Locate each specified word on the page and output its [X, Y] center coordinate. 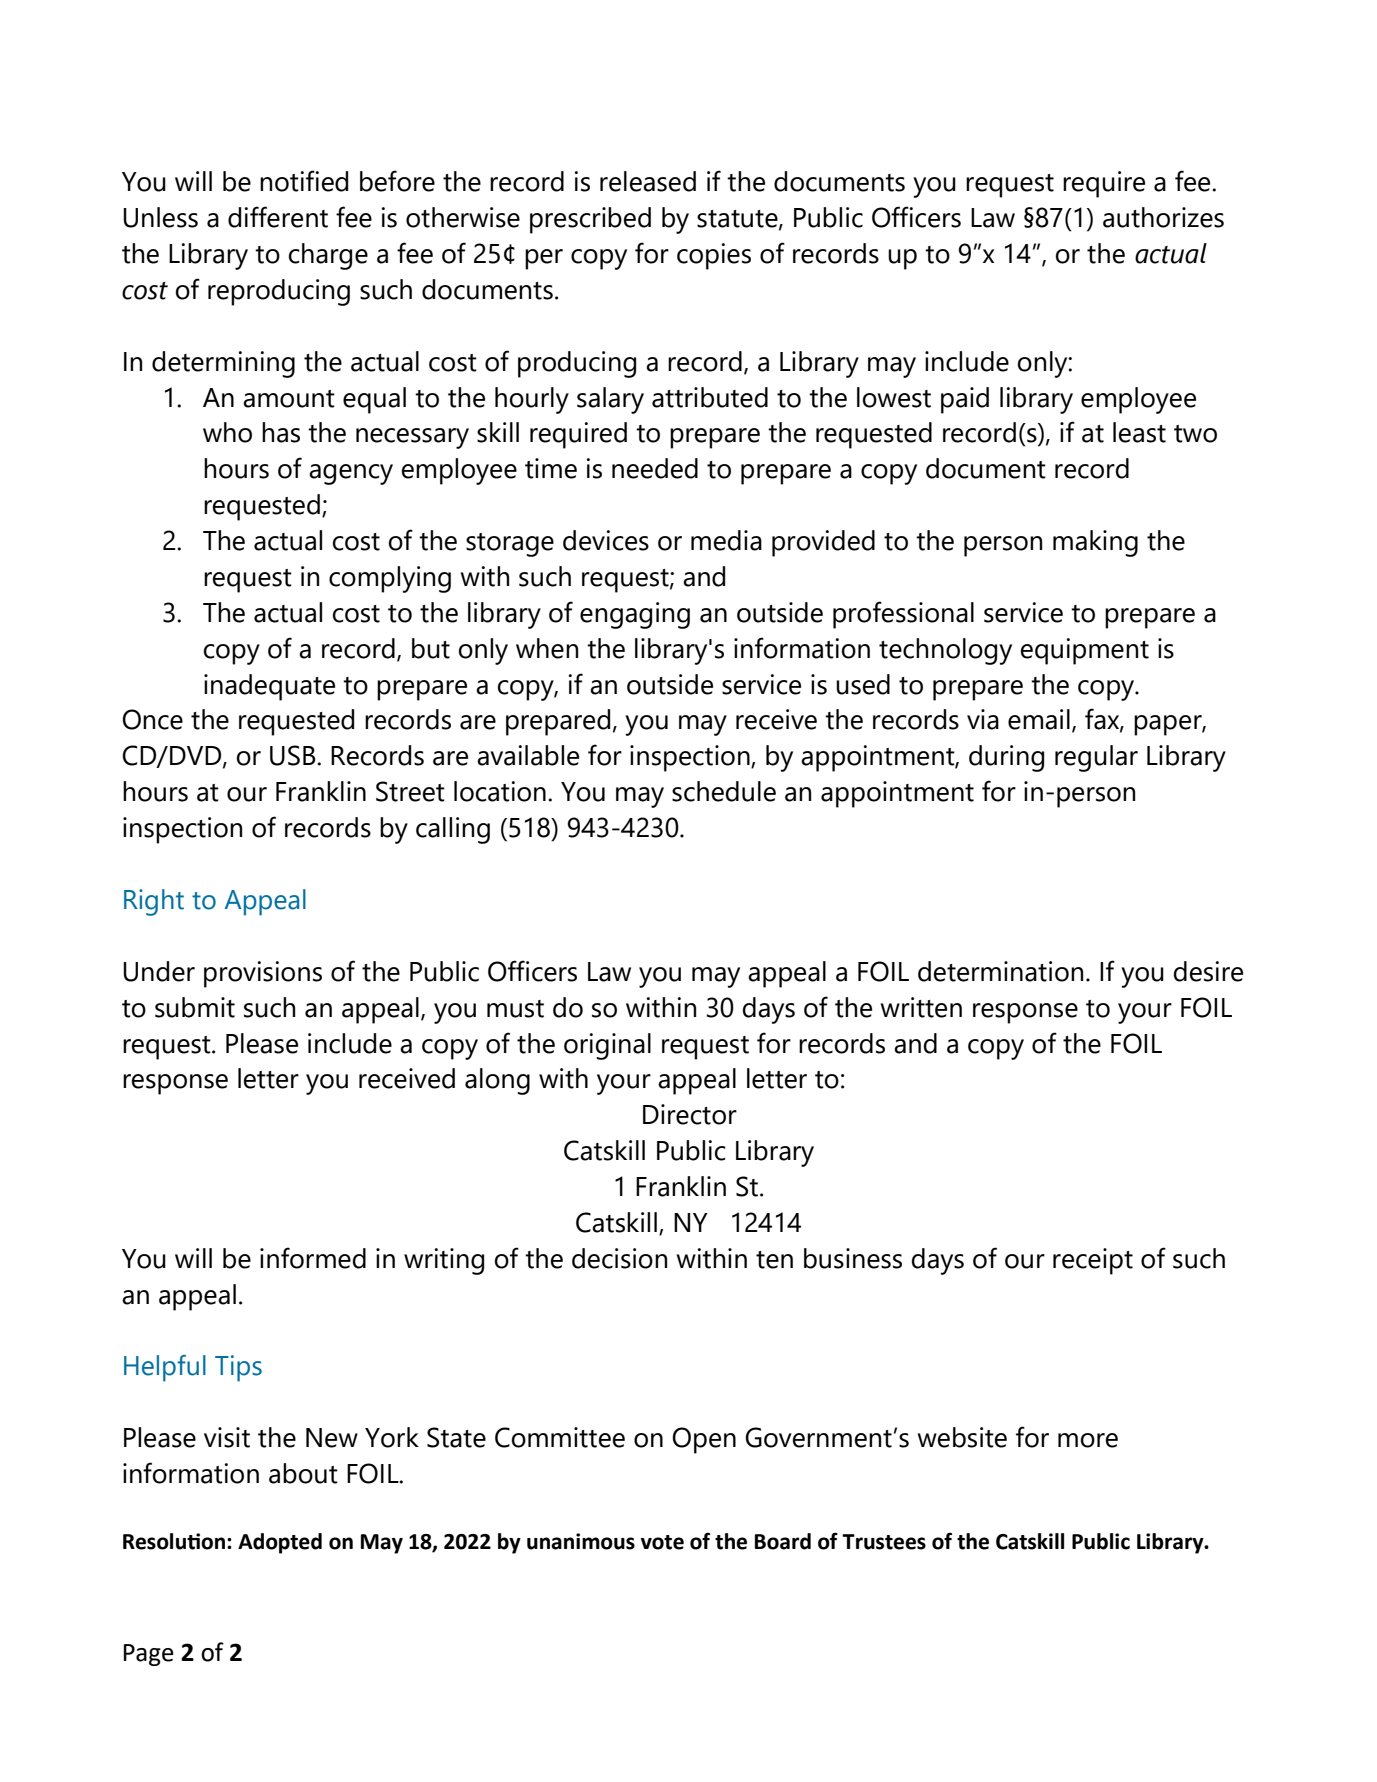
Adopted [280, 1543]
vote [662, 1542]
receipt [1093, 1261]
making [1095, 543]
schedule [724, 791]
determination [1000, 971]
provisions [263, 974]
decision [619, 1258]
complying [390, 579]
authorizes [1163, 217]
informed [313, 1258]
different [278, 217]
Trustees [884, 1542]
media [726, 540]
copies [714, 256]
